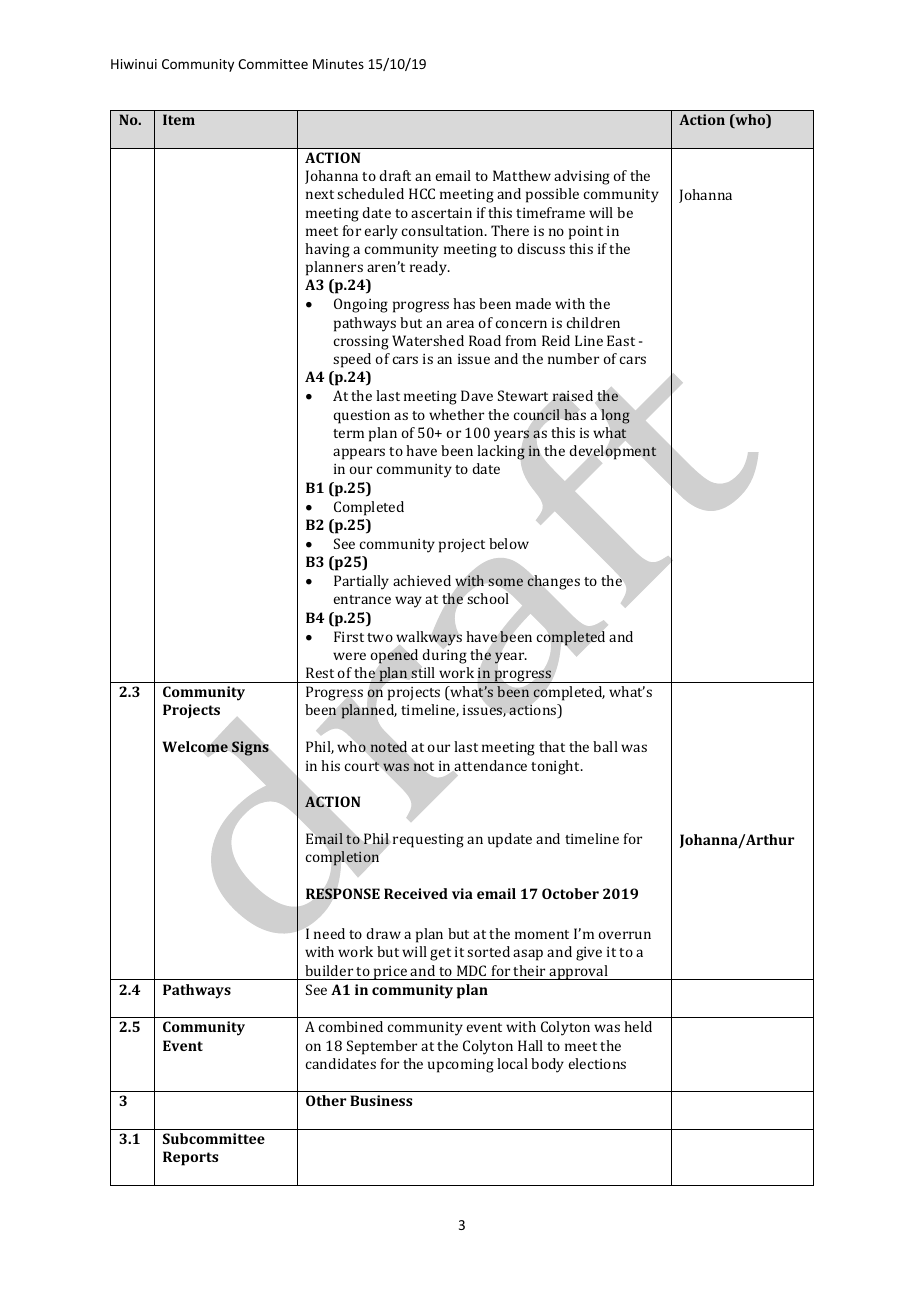 The width and height of the page is (924, 1308). What do you see at coordinates (597, 1063) in the page?
I see `elections` at bounding box center [597, 1063].
